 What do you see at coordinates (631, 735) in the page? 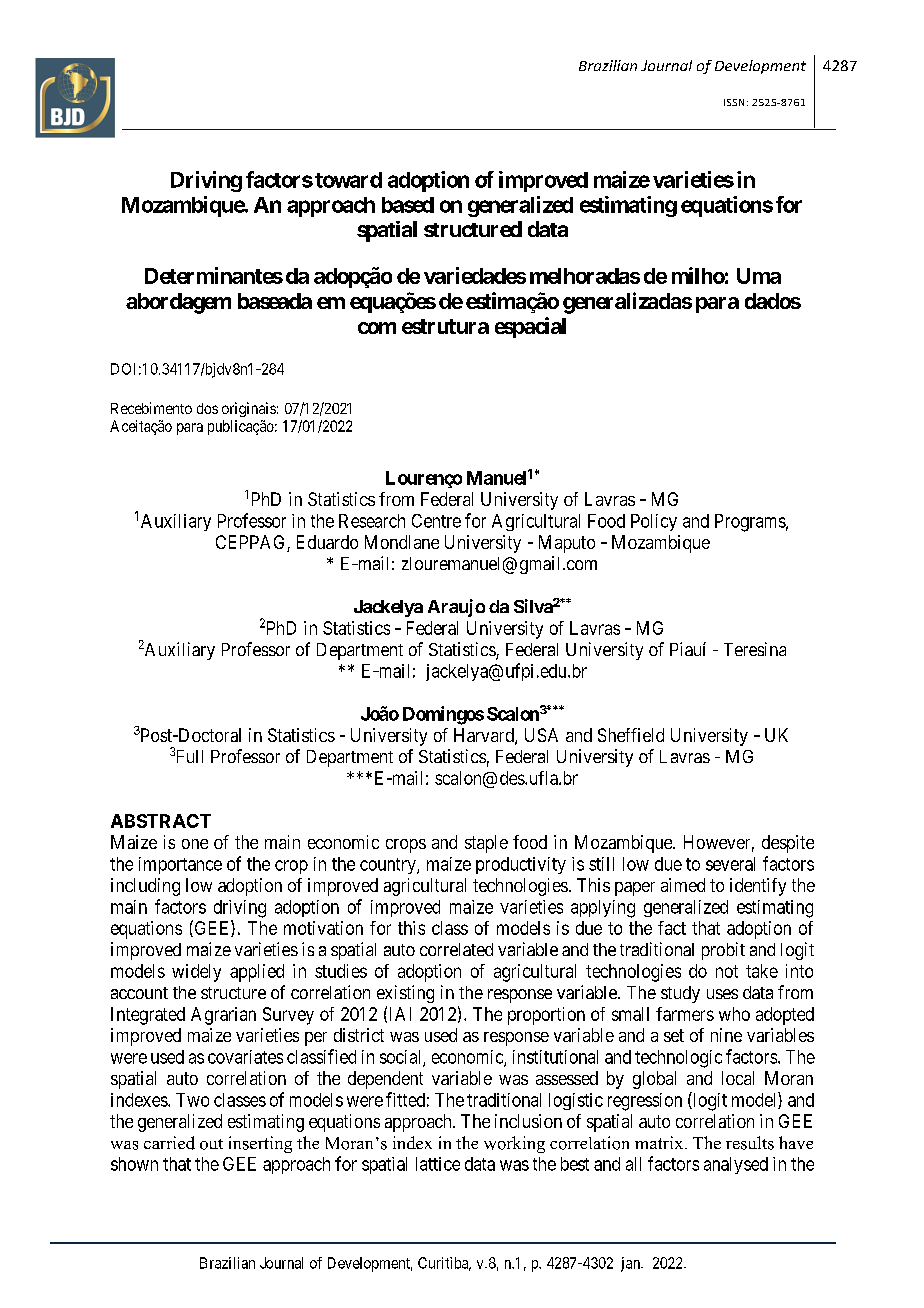
I see `Sheffield` at bounding box center [631, 735].
